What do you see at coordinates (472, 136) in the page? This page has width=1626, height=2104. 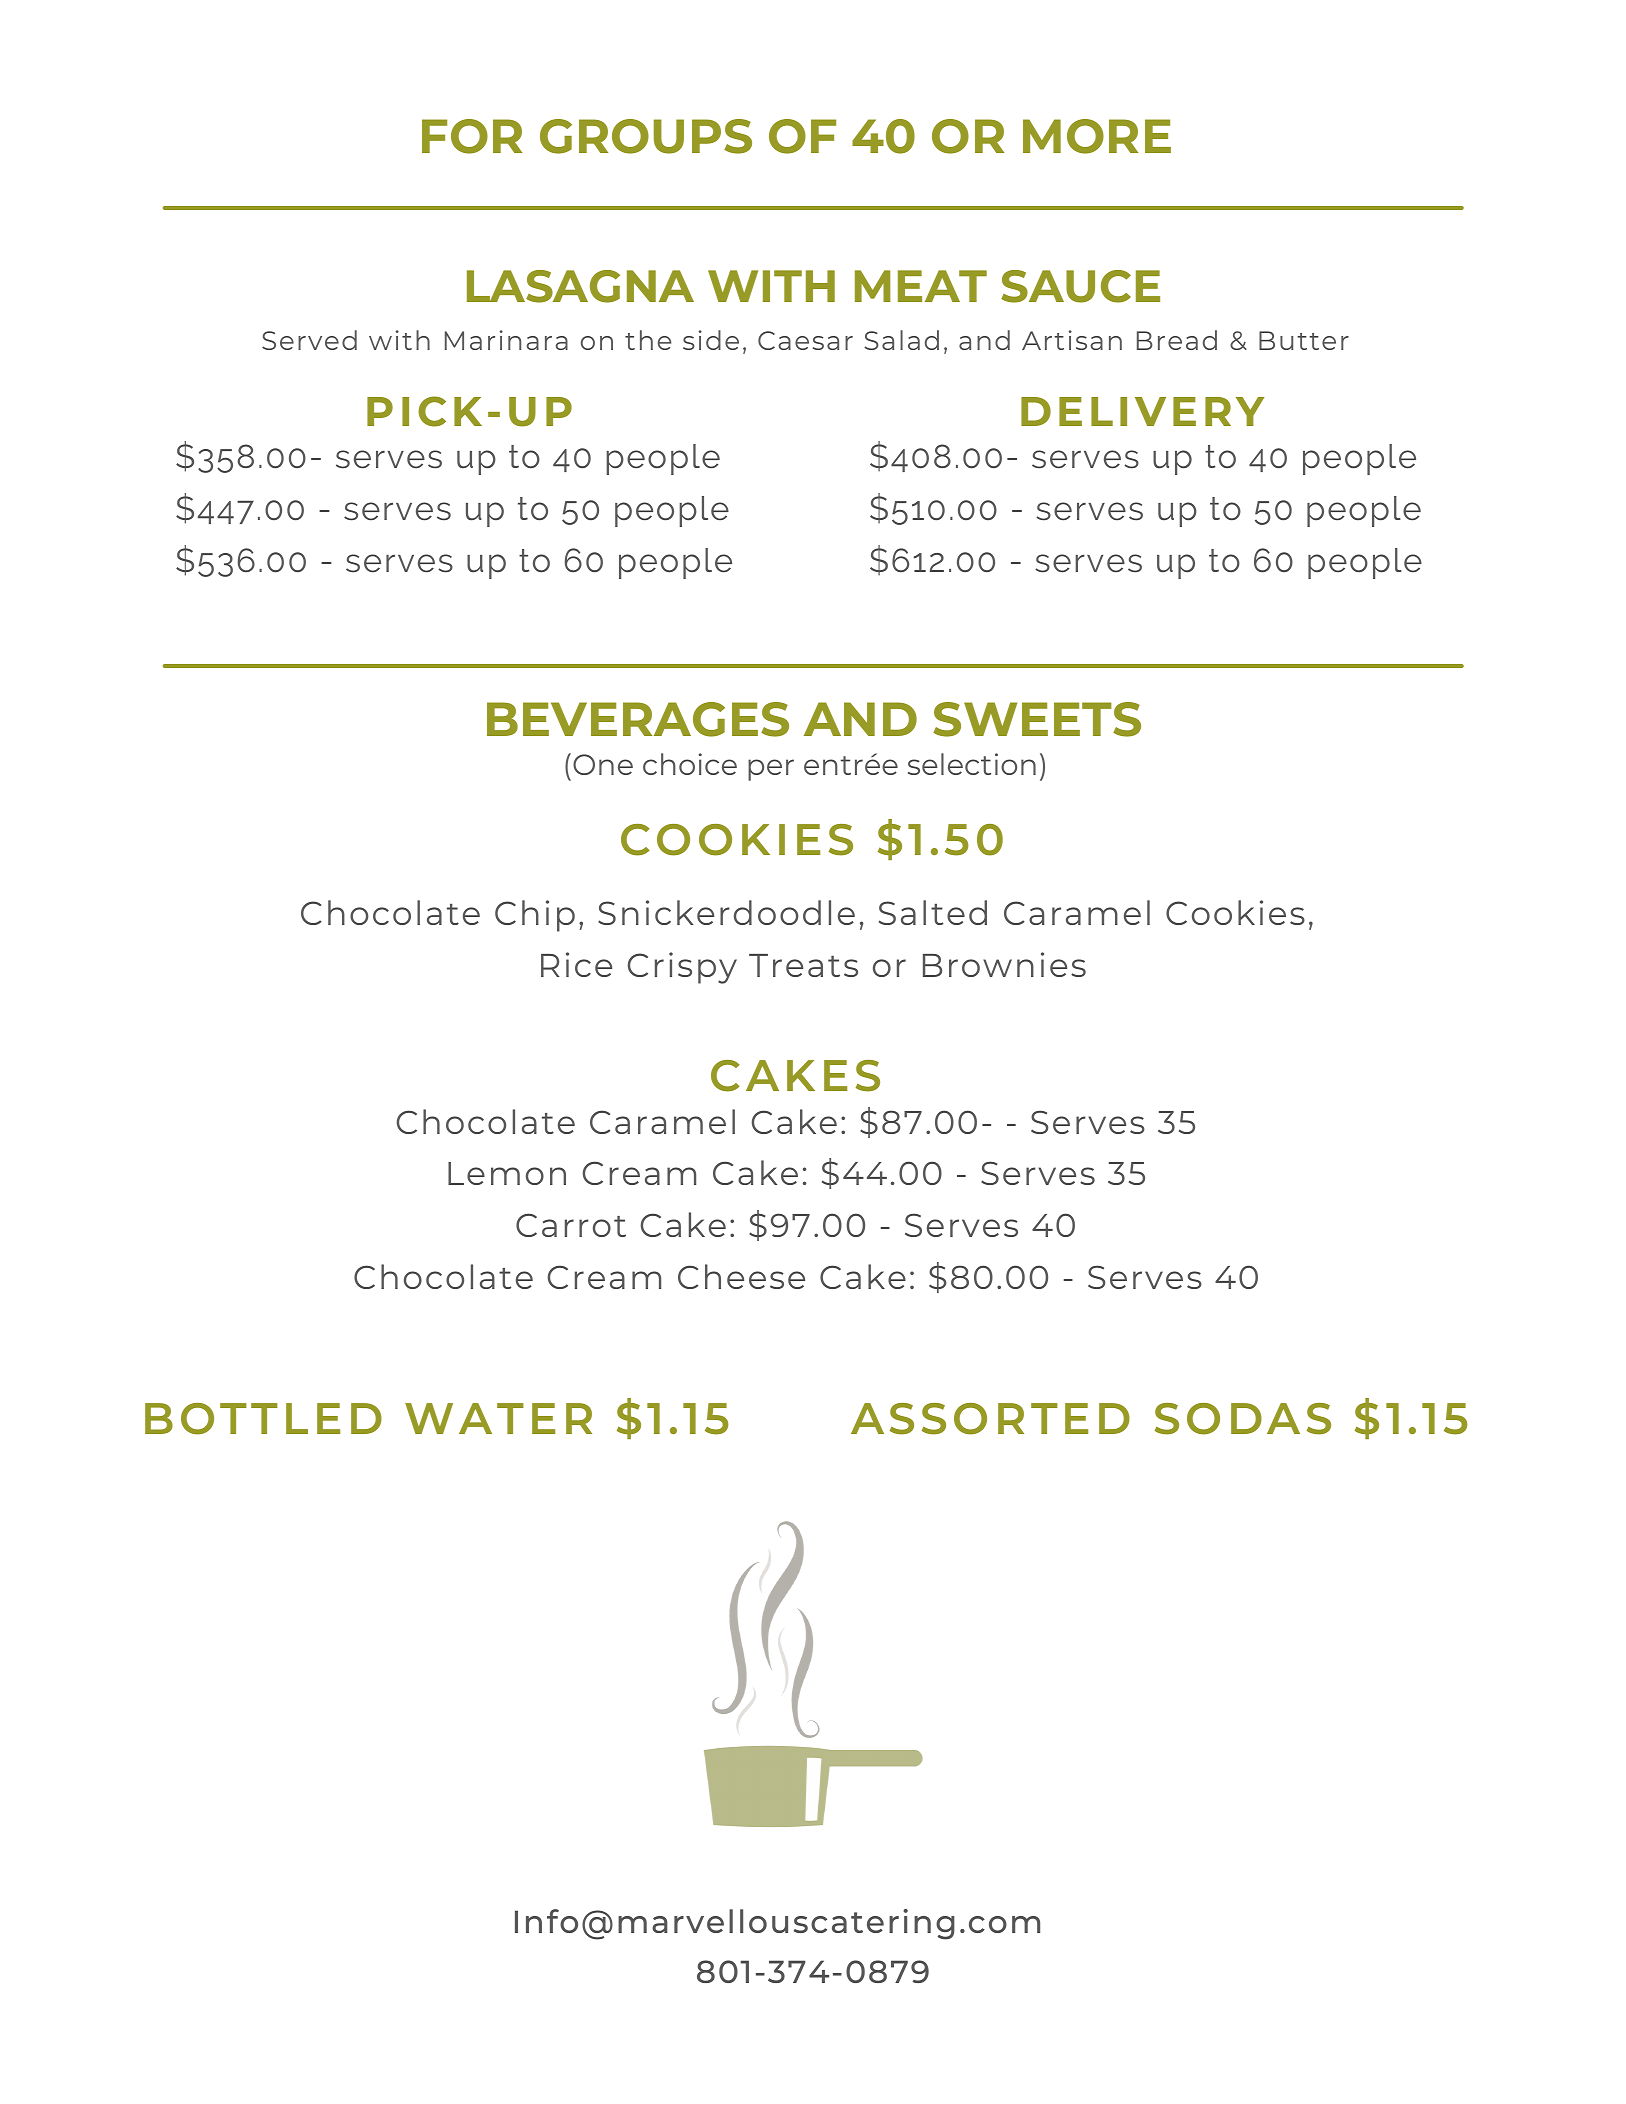 I see `FOR` at bounding box center [472, 136].
